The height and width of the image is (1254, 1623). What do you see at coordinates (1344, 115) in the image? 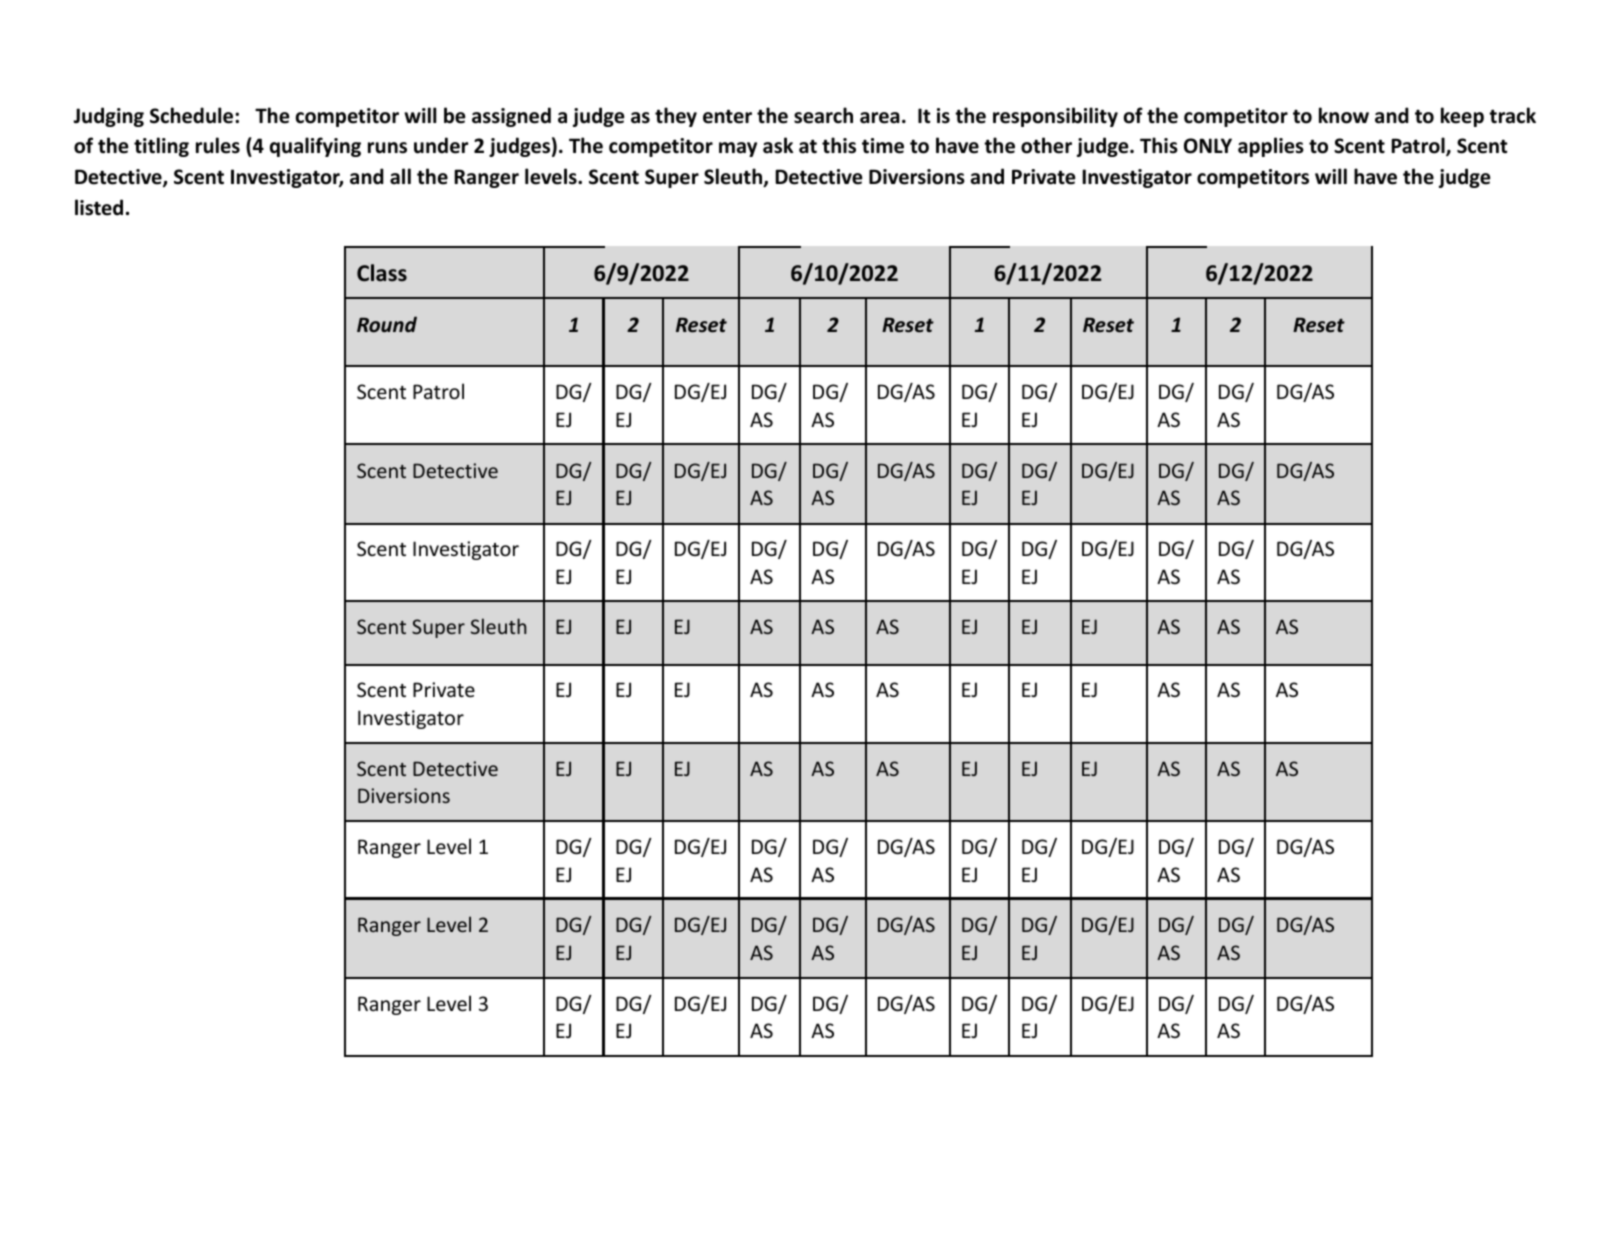
I see `know` at bounding box center [1344, 115].
